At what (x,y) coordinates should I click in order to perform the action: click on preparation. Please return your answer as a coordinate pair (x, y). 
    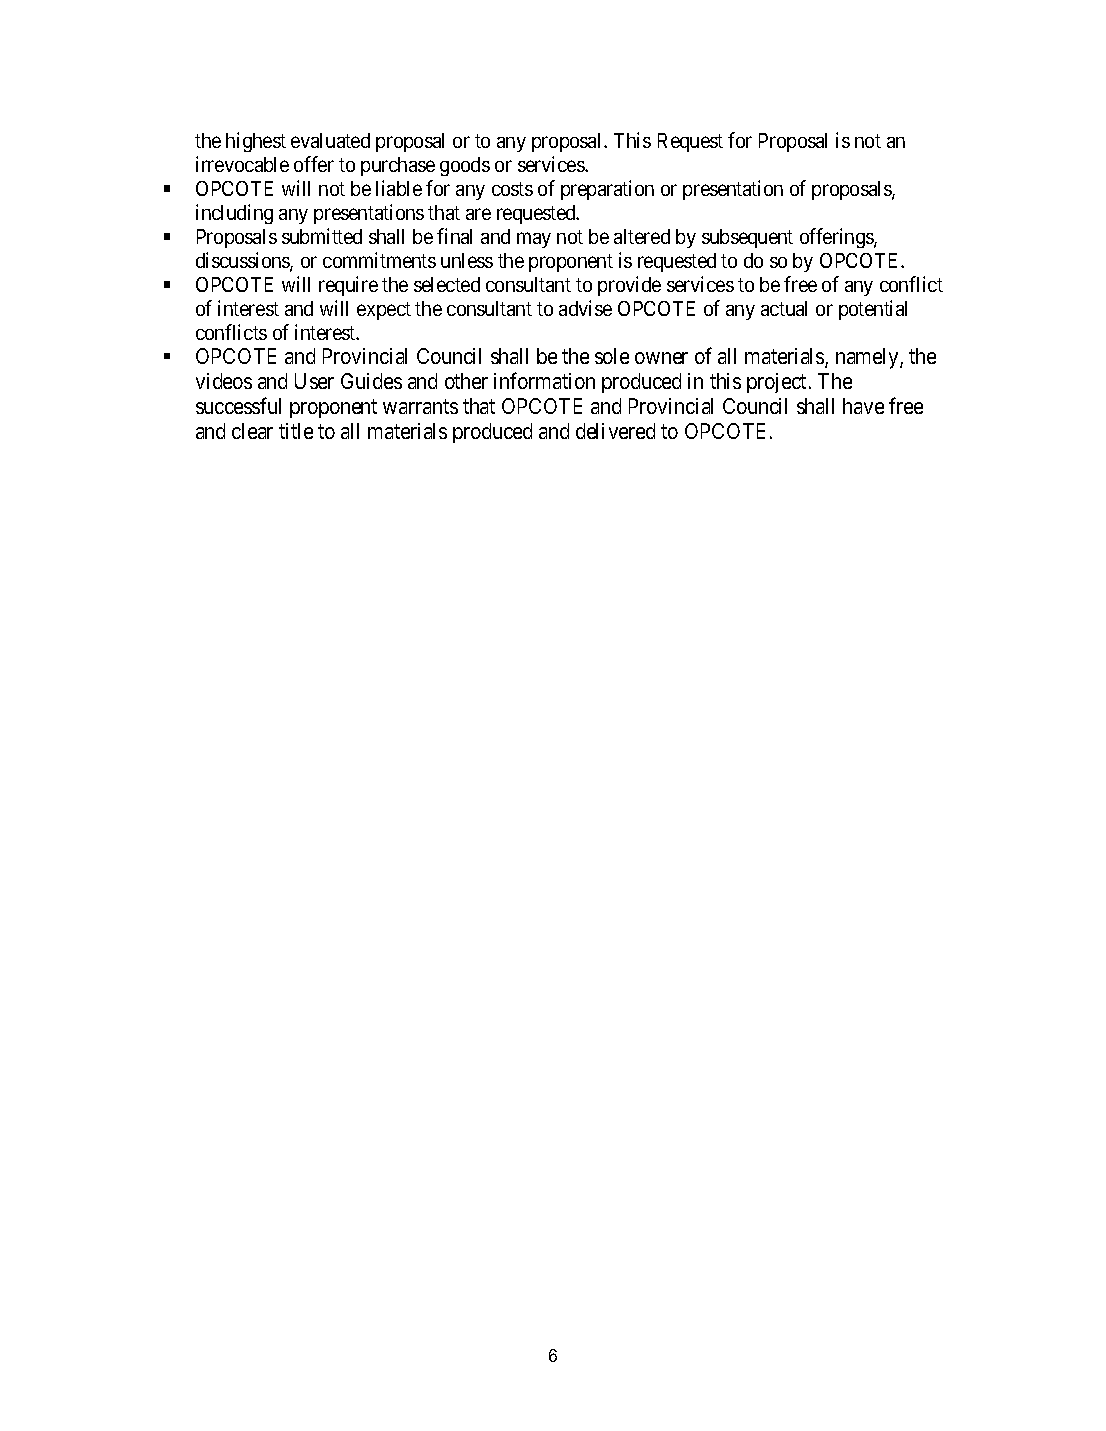
    Looking at the image, I should click on (607, 190).
